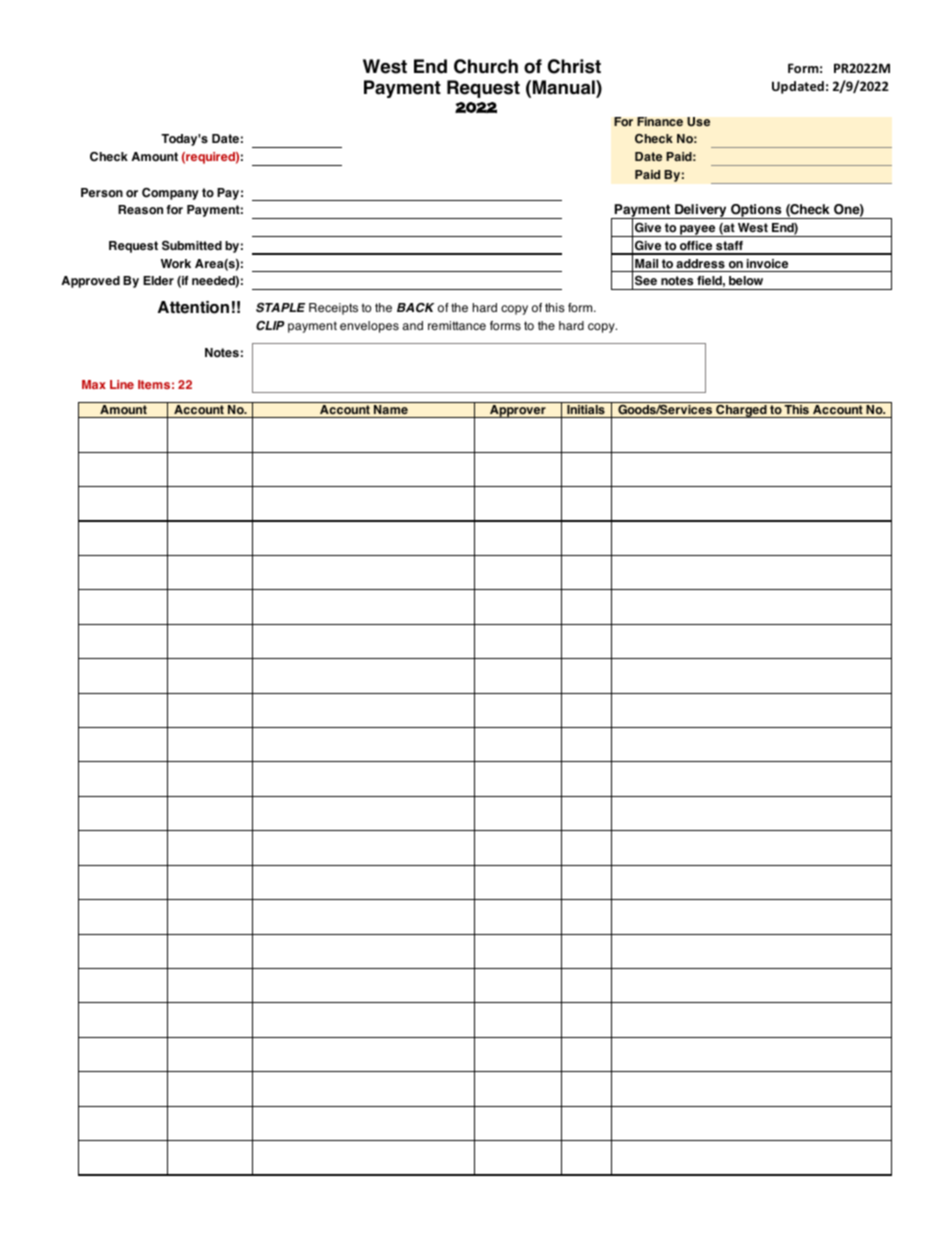 The height and width of the screenshot is (1233, 952). What do you see at coordinates (192, 245) in the screenshot?
I see `Submitted` at bounding box center [192, 245].
